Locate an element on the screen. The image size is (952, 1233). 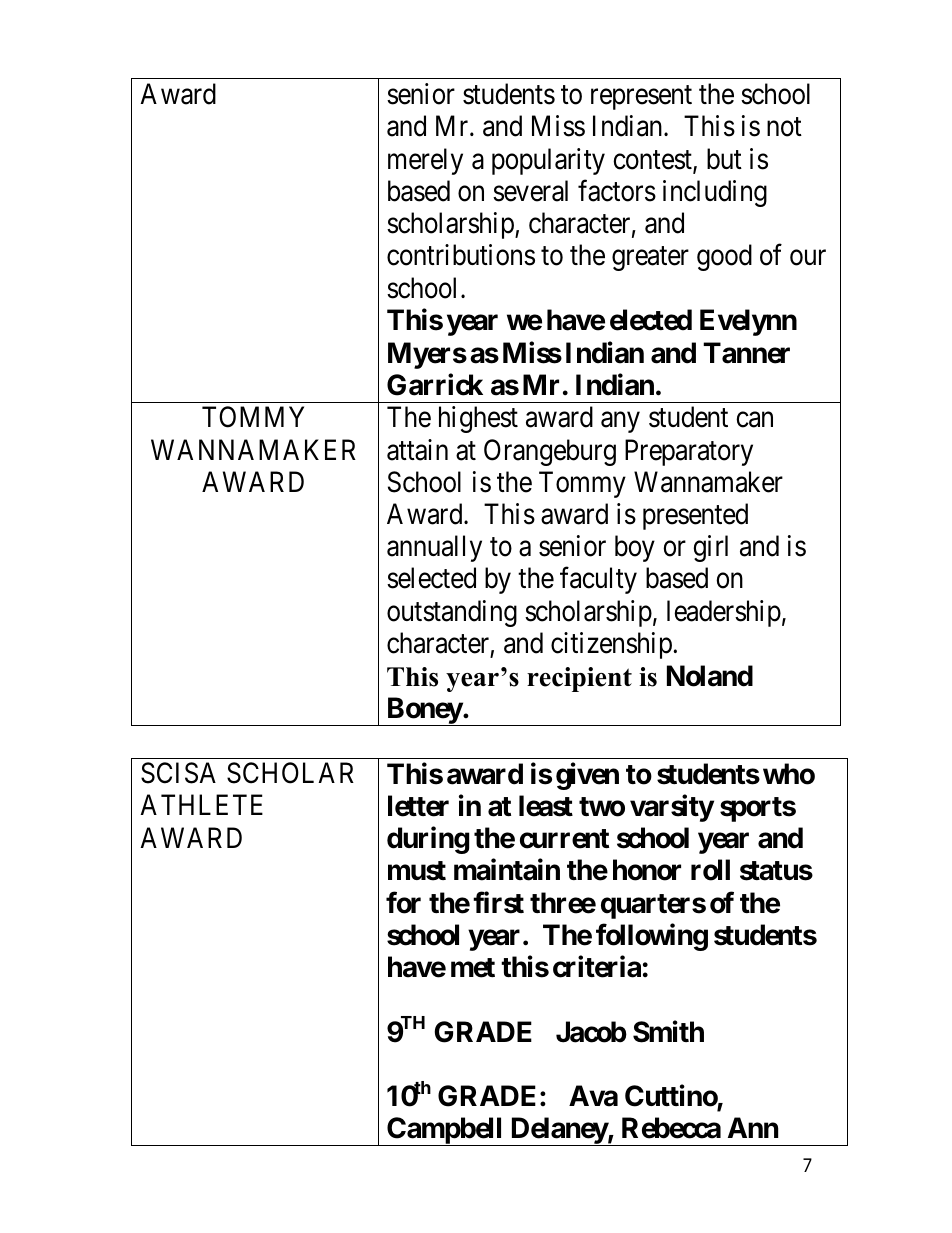
highest is located at coordinates (478, 419).
